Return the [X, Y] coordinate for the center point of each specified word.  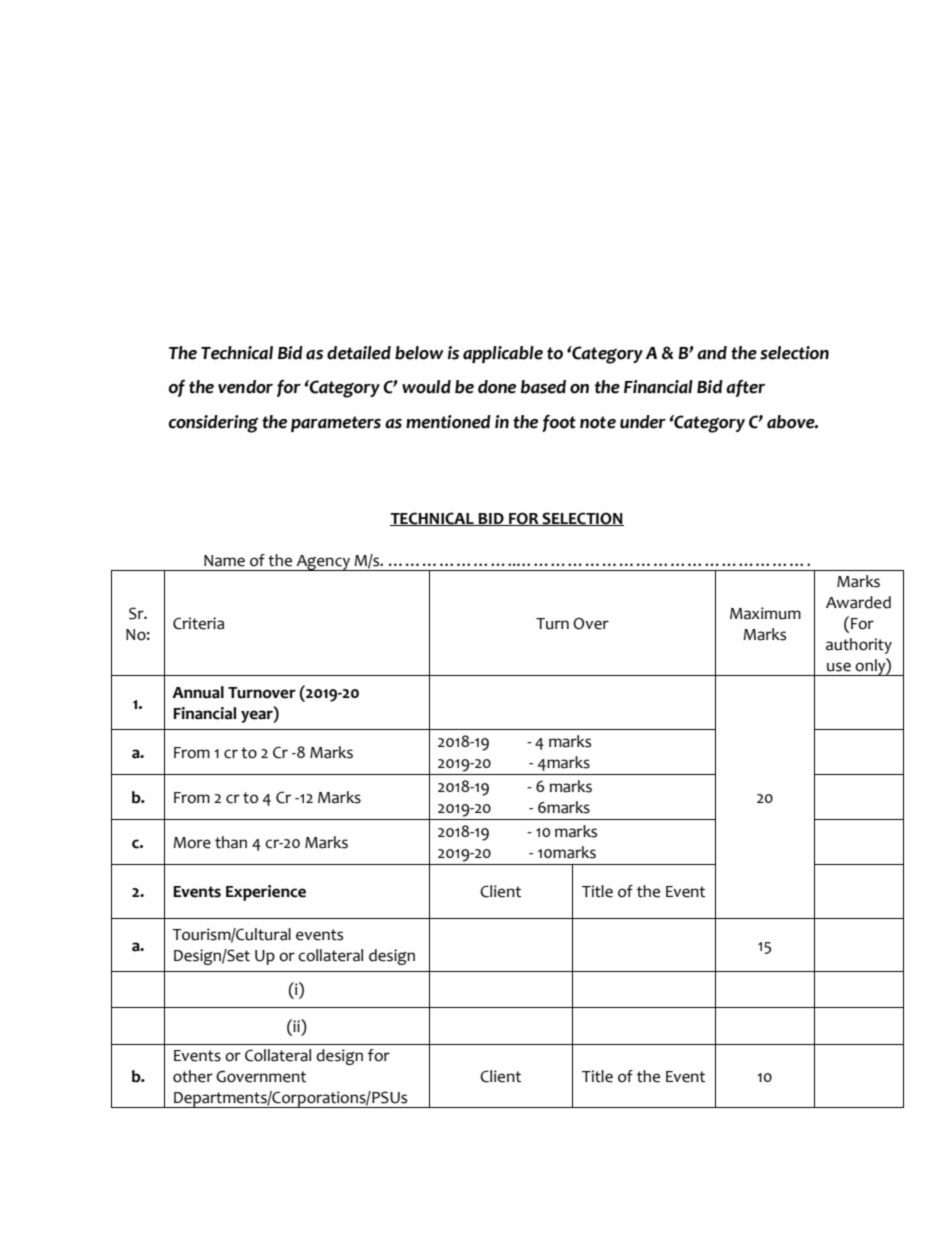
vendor [245, 387]
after [745, 388]
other [193, 1076]
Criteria [198, 623]
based [543, 387]
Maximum [765, 613]
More [192, 843]
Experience [266, 893]
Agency [323, 563]
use [839, 667]
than [231, 842]
